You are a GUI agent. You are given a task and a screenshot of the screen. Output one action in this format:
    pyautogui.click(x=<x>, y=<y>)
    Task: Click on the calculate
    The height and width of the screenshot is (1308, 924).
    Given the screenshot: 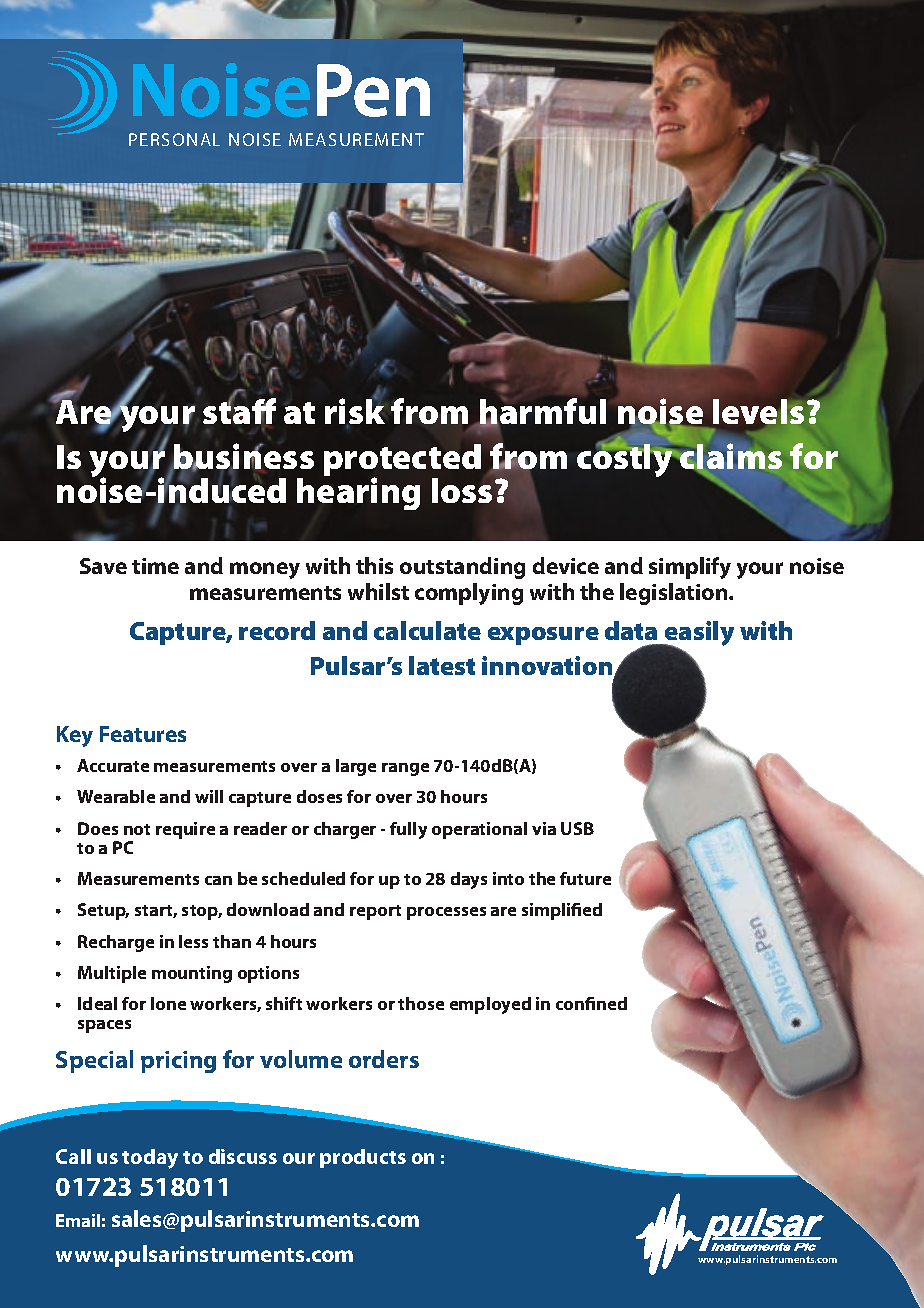 What is the action you would take?
    pyautogui.click(x=427, y=630)
